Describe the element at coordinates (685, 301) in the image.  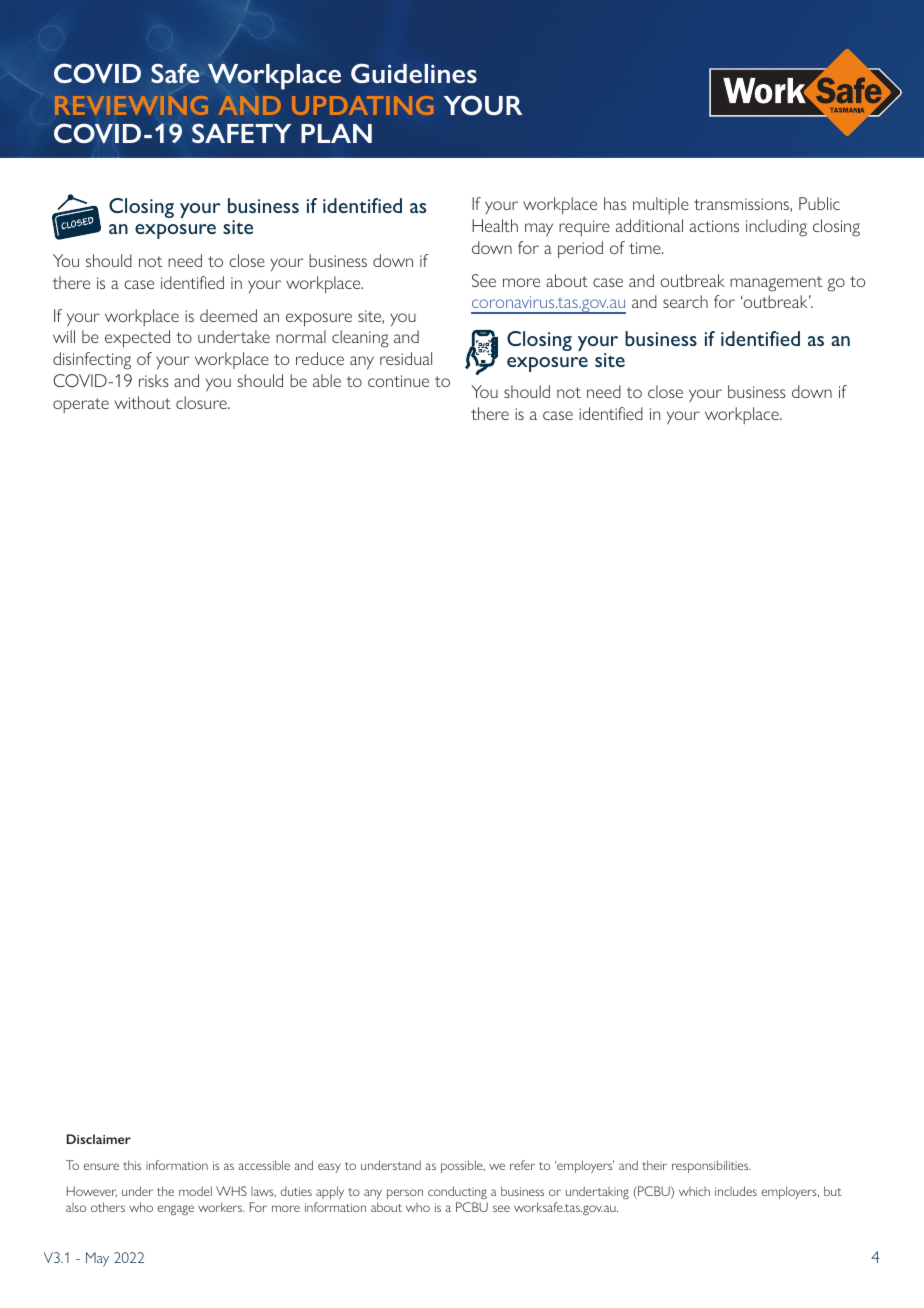
I see `search` at that location.
